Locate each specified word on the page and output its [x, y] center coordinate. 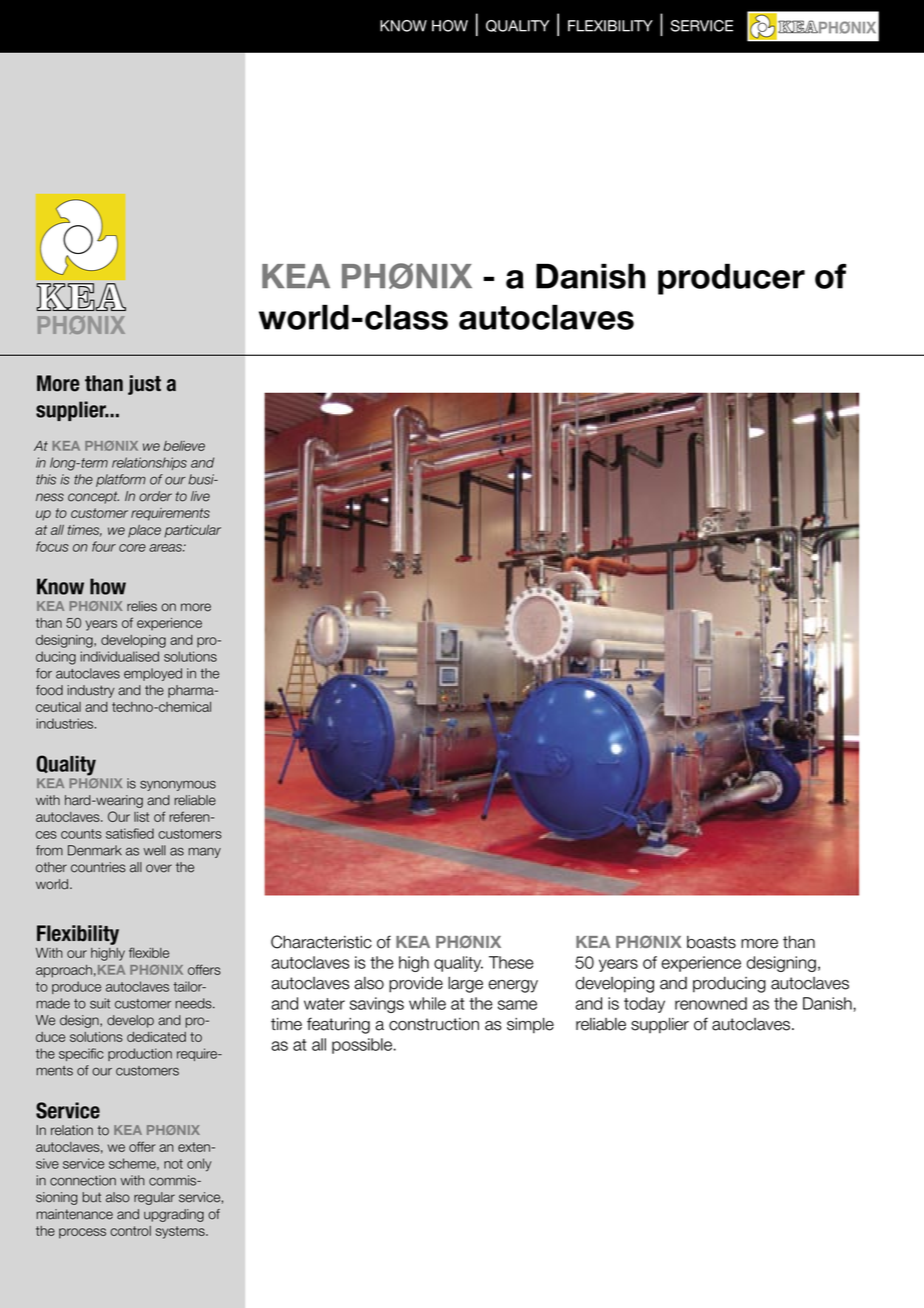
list [141, 817]
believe [184, 446]
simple [530, 1025]
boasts [711, 942]
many [204, 852]
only [199, 1165]
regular [154, 1198]
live [200, 496]
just [144, 385]
